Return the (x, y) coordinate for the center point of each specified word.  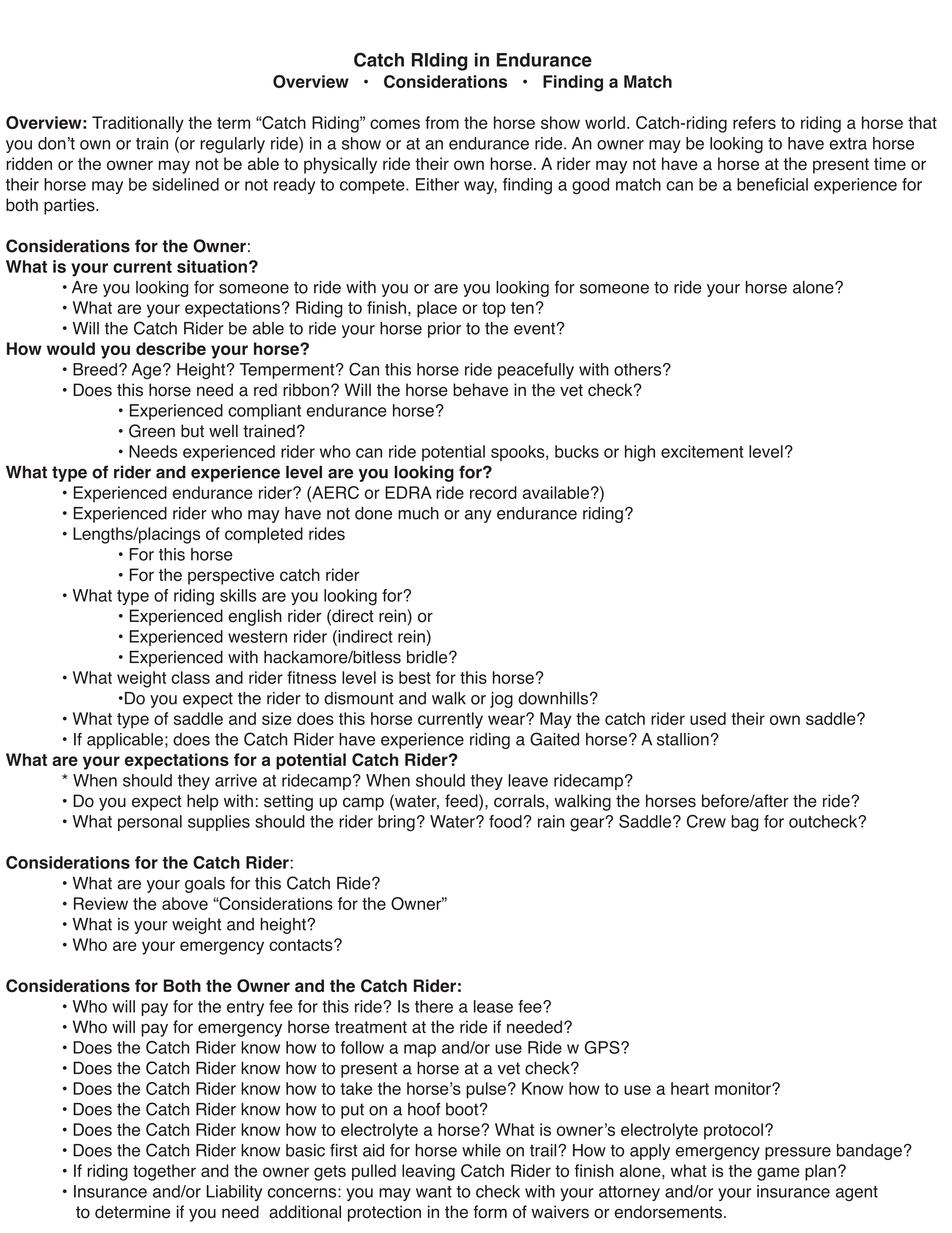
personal (150, 823)
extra (848, 144)
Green (152, 431)
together (164, 1172)
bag (744, 823)
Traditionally (138, 124)
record (493, 492)
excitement (702, 451)
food (505, 821)
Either (437, 184)
